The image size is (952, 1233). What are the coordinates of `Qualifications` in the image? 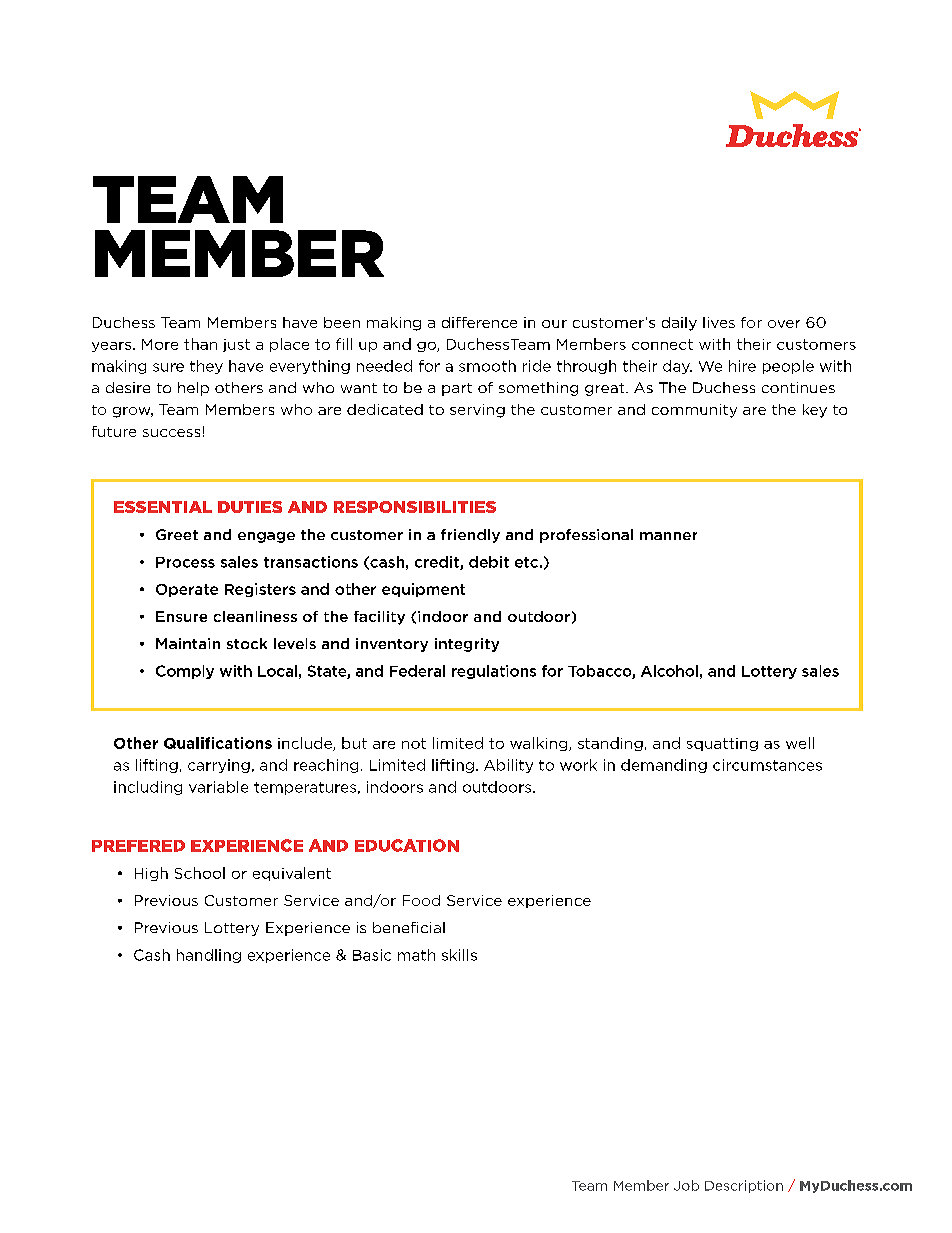 It's located at (218, 743).
